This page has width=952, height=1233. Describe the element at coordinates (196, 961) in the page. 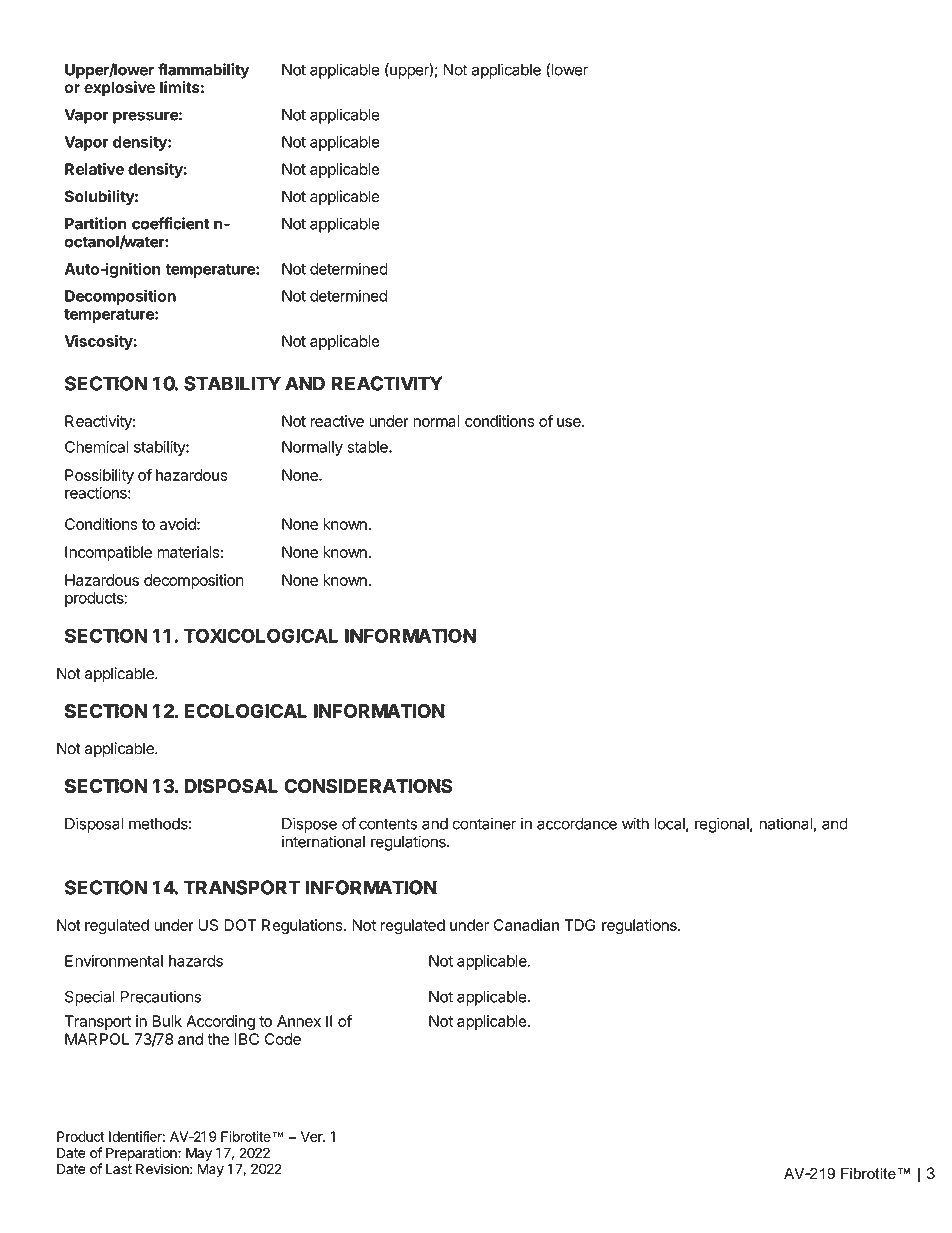

I see `hazards` at that location.
